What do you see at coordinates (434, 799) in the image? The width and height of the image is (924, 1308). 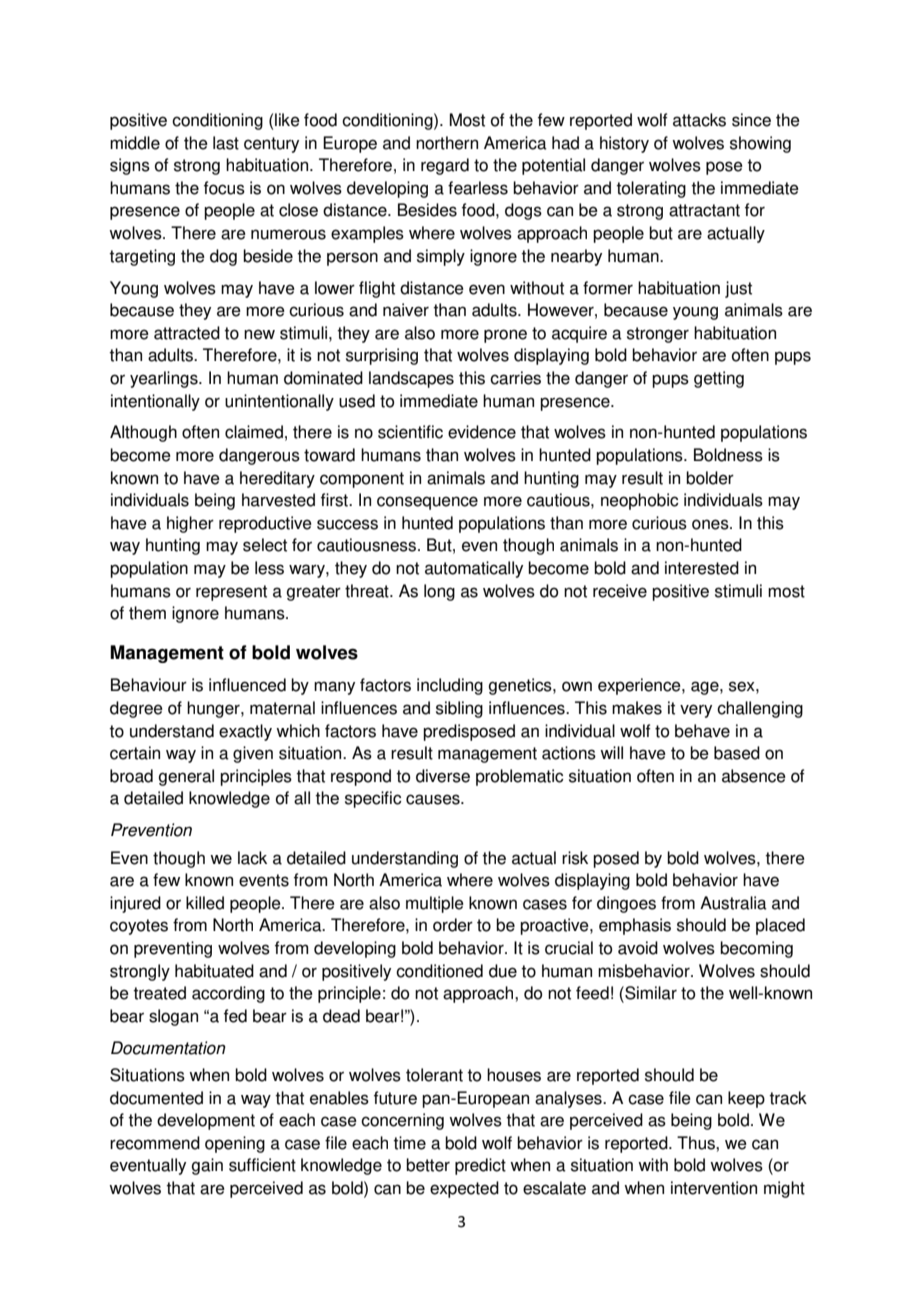 I see `causes` at bounding box center [434, 799].
